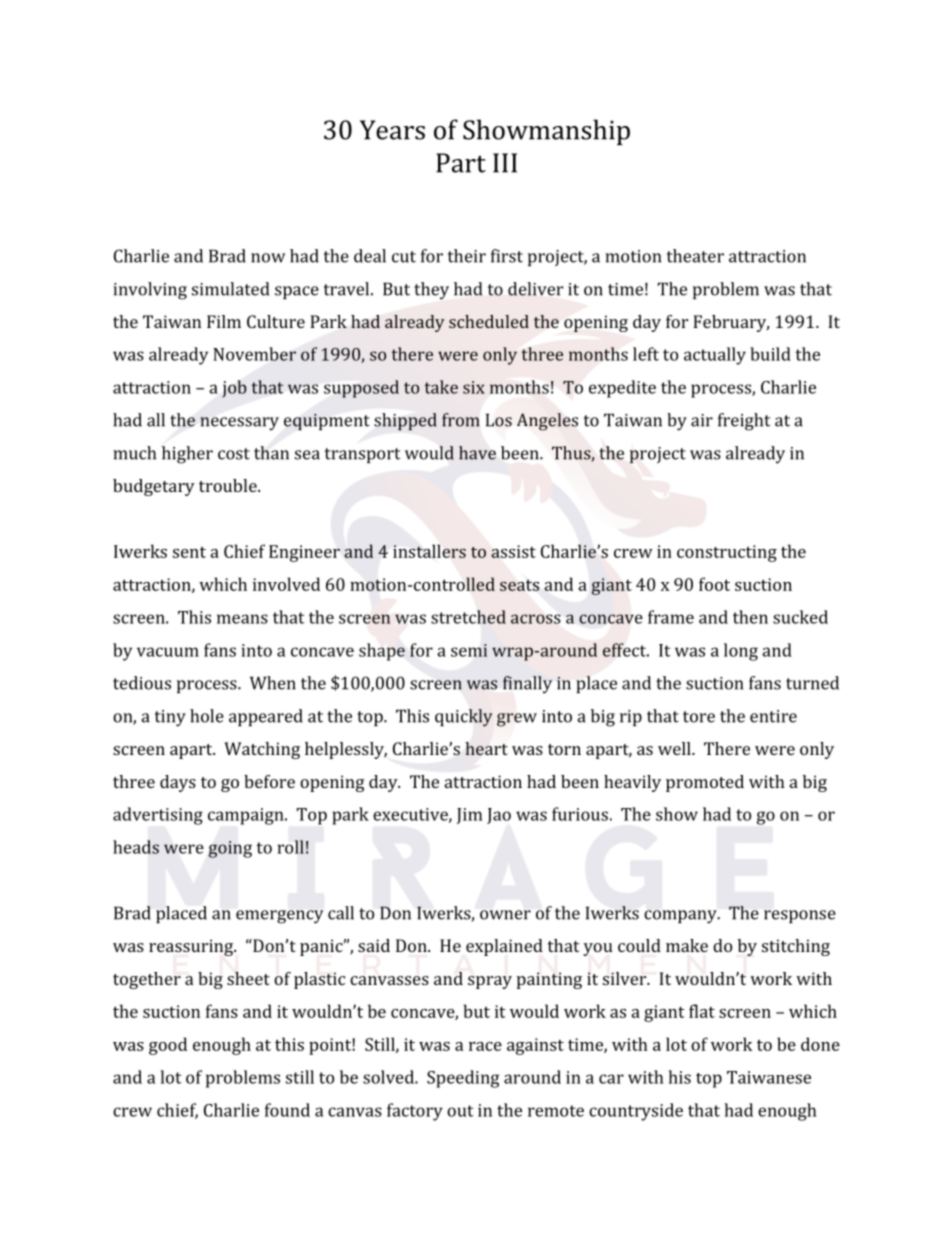 The image size is (952, 1233). I want to click on III, so click(505, 163).
